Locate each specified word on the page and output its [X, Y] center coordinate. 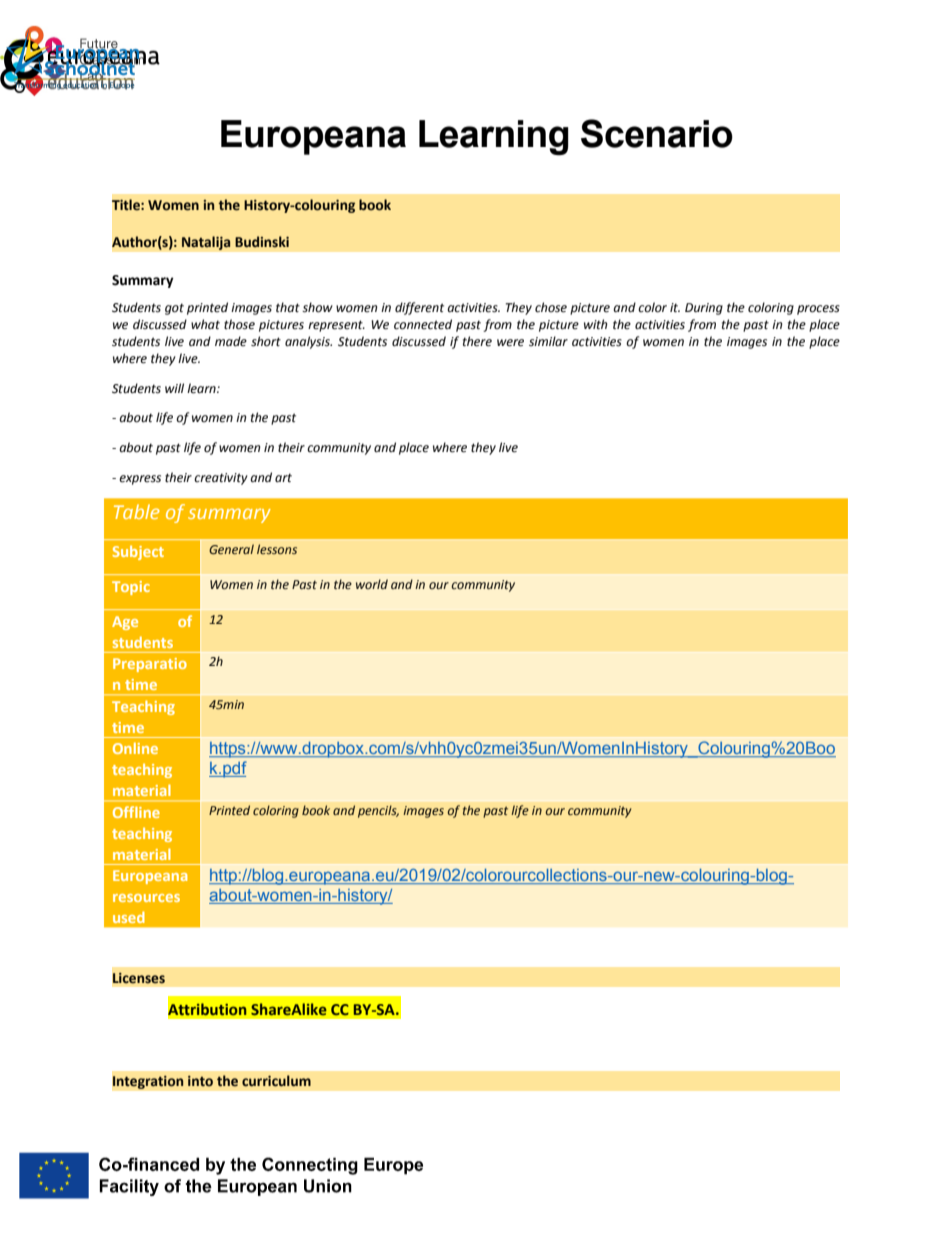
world [372, 584]
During [704, 309]
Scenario [657, 133]
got [174, 309]
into [200, 1081]
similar [548, 341]
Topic [131, 588]
